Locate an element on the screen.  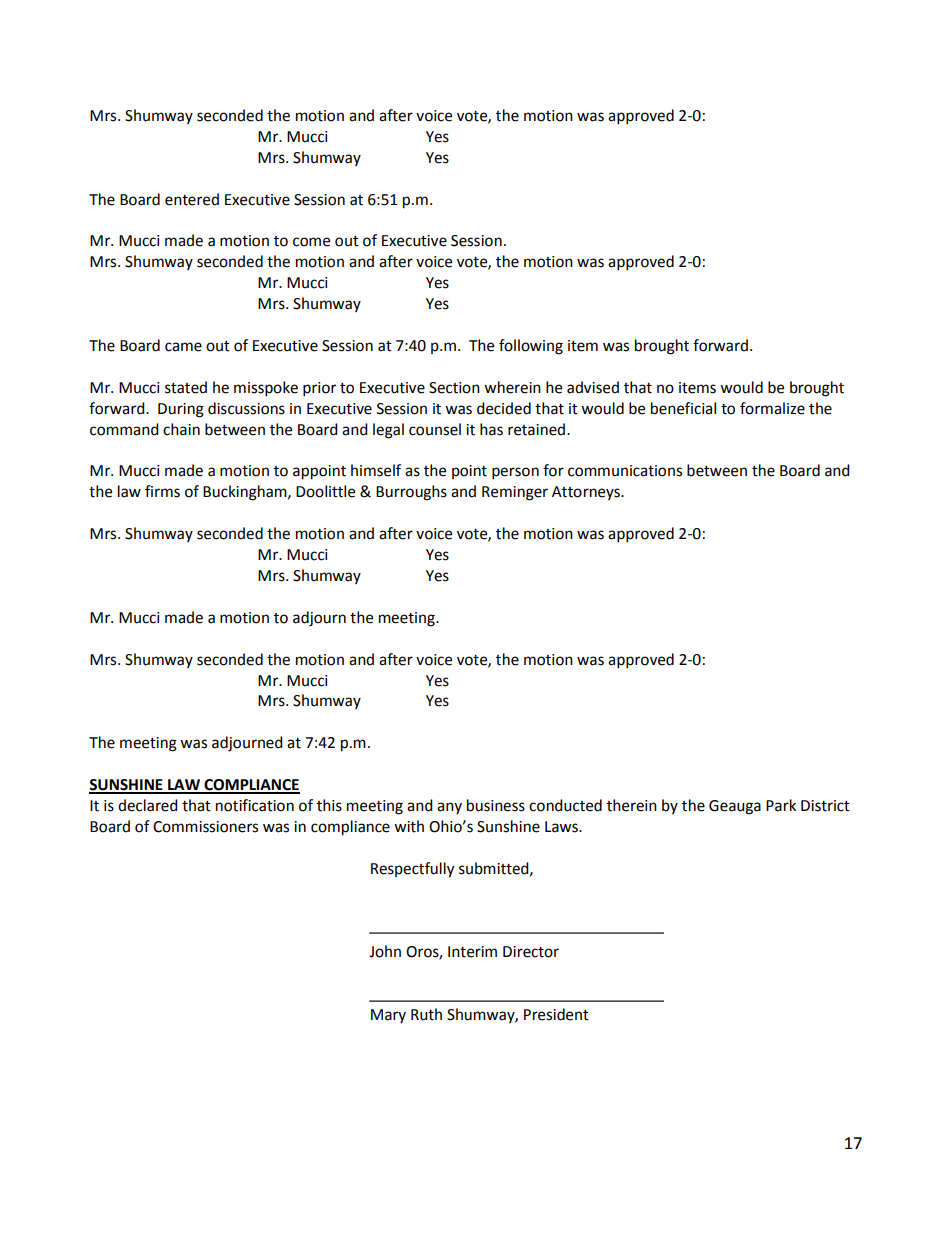
firms is located at coordinates (162, 491).
